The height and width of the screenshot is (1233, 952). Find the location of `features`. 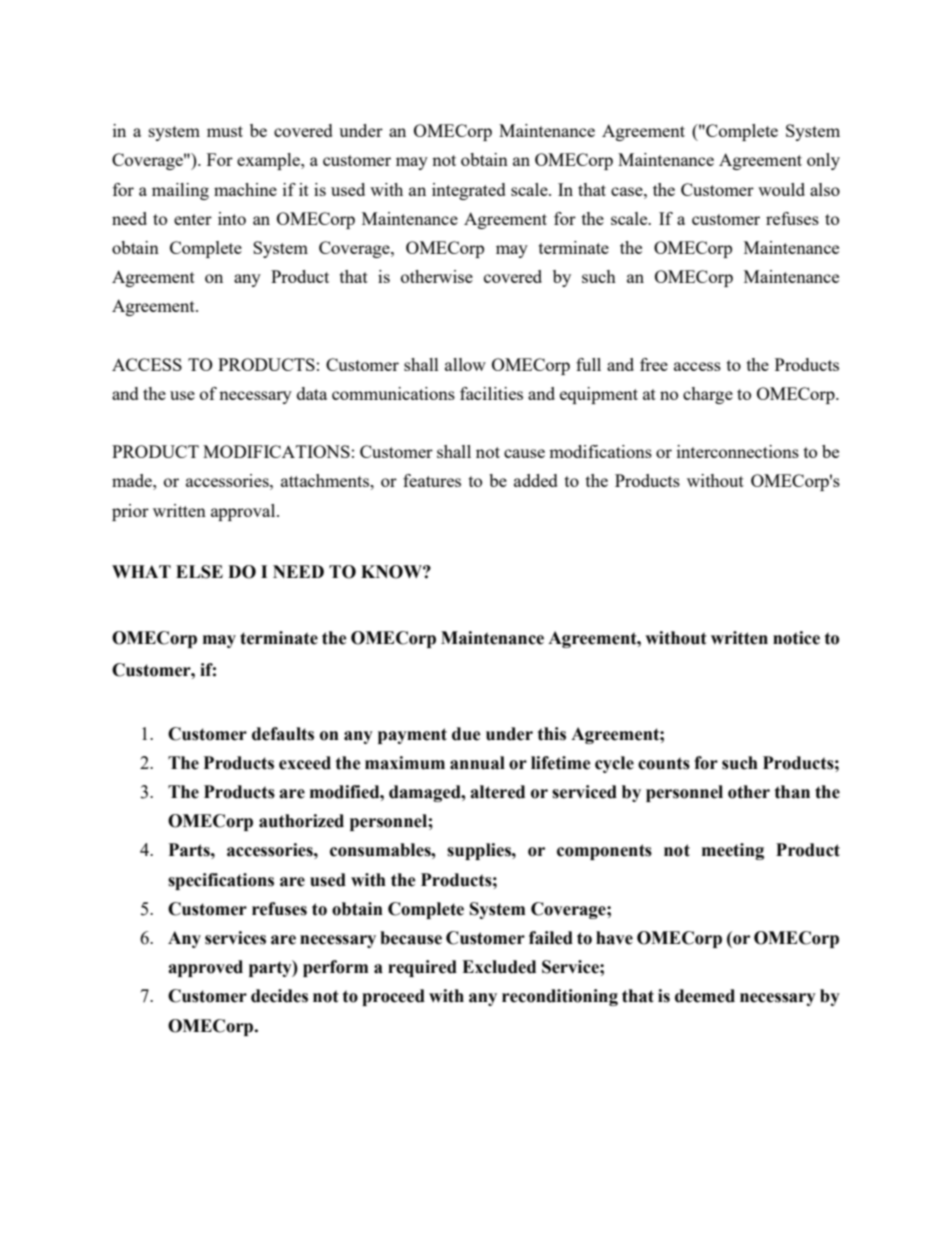

features is located at coordinates (432, 480).
